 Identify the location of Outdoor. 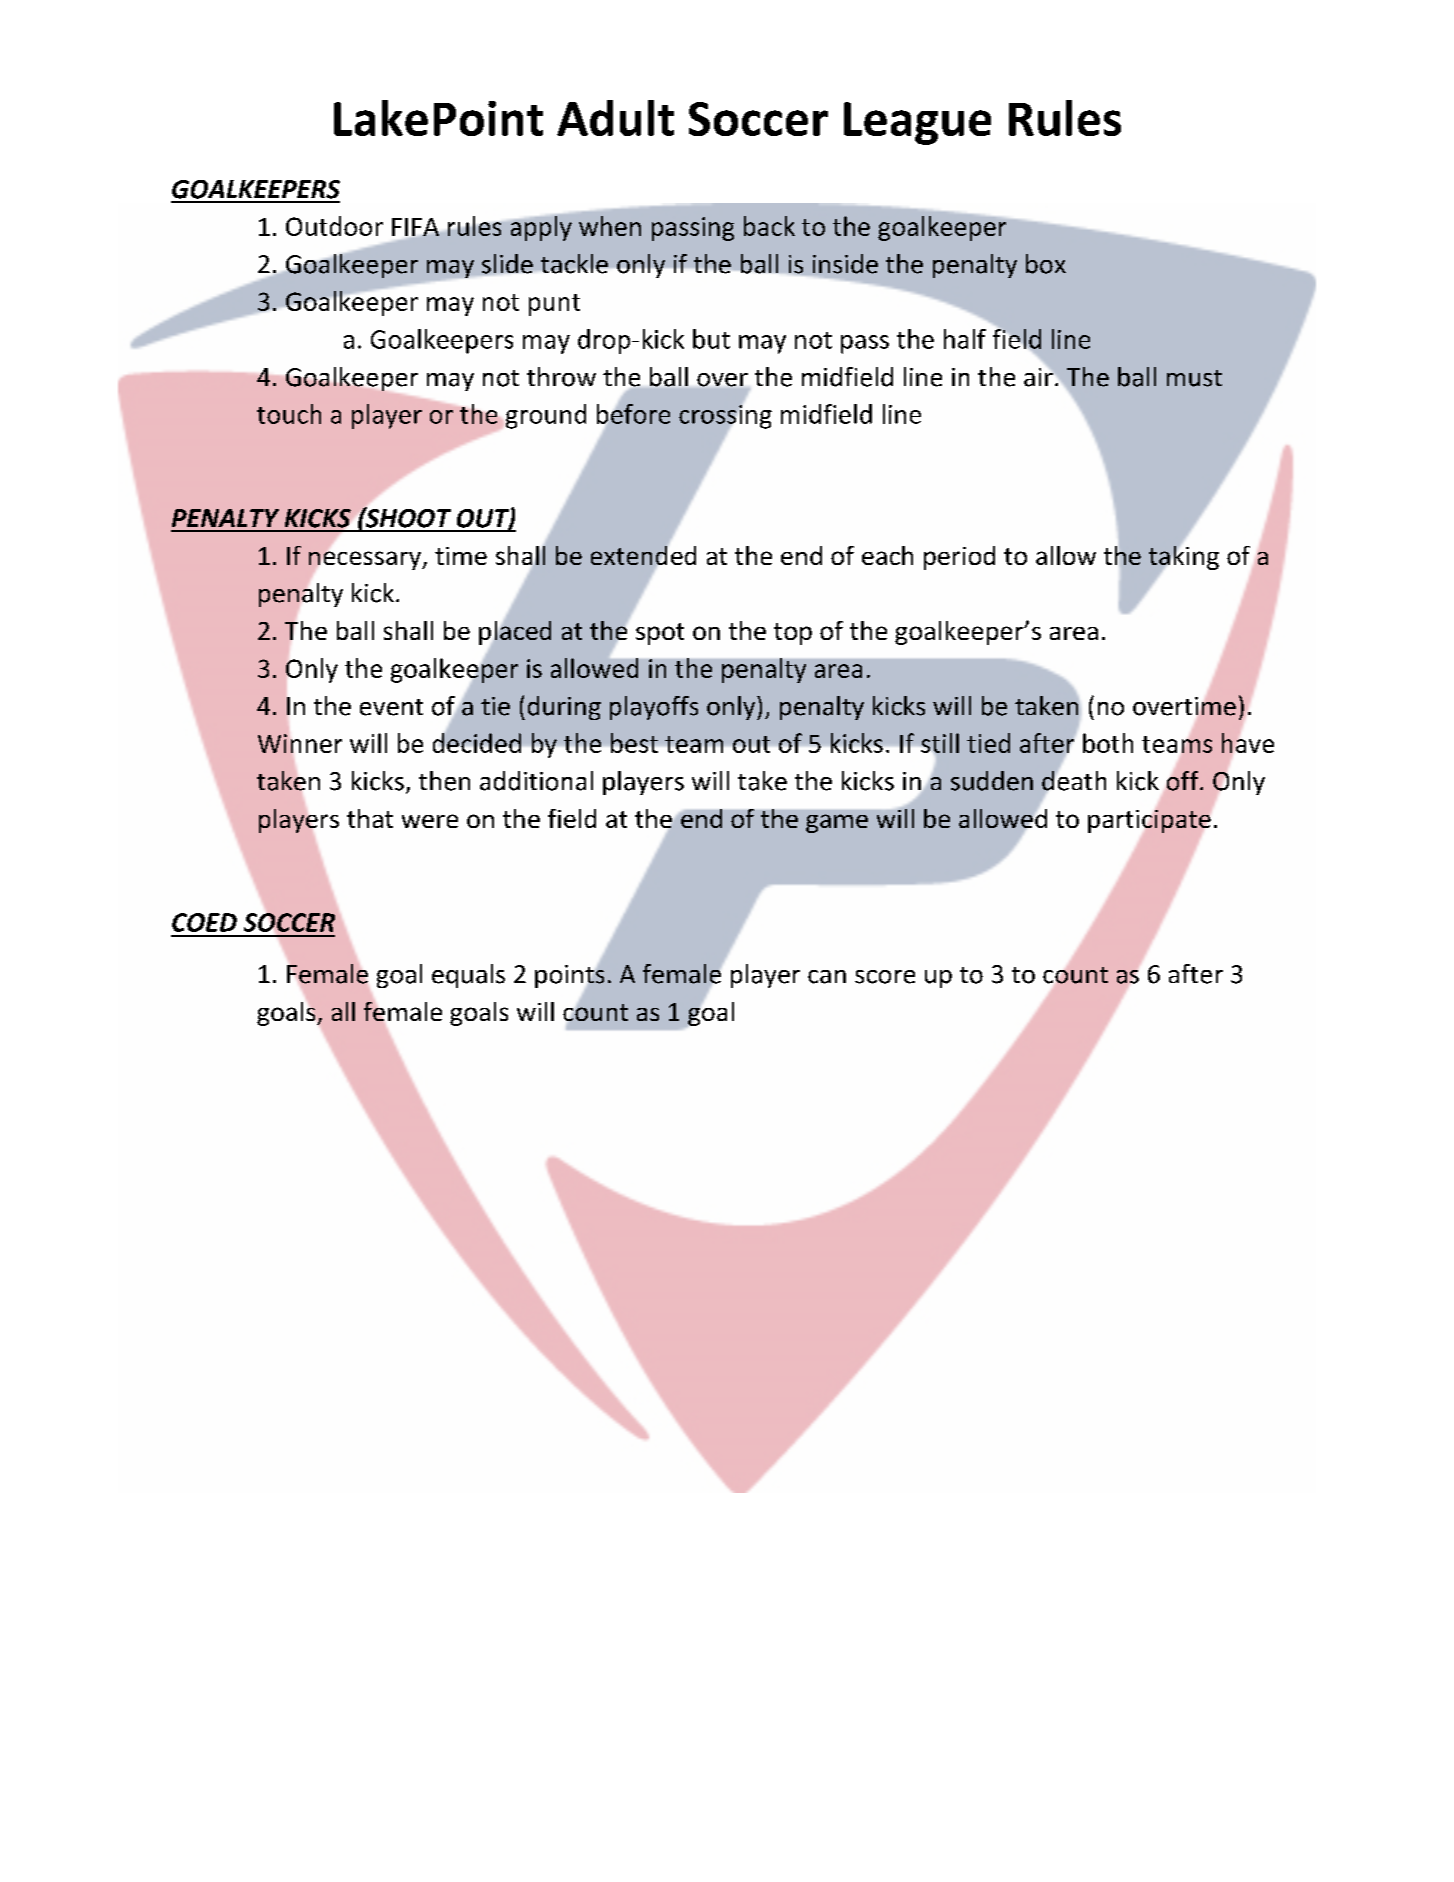
(334, 226).
